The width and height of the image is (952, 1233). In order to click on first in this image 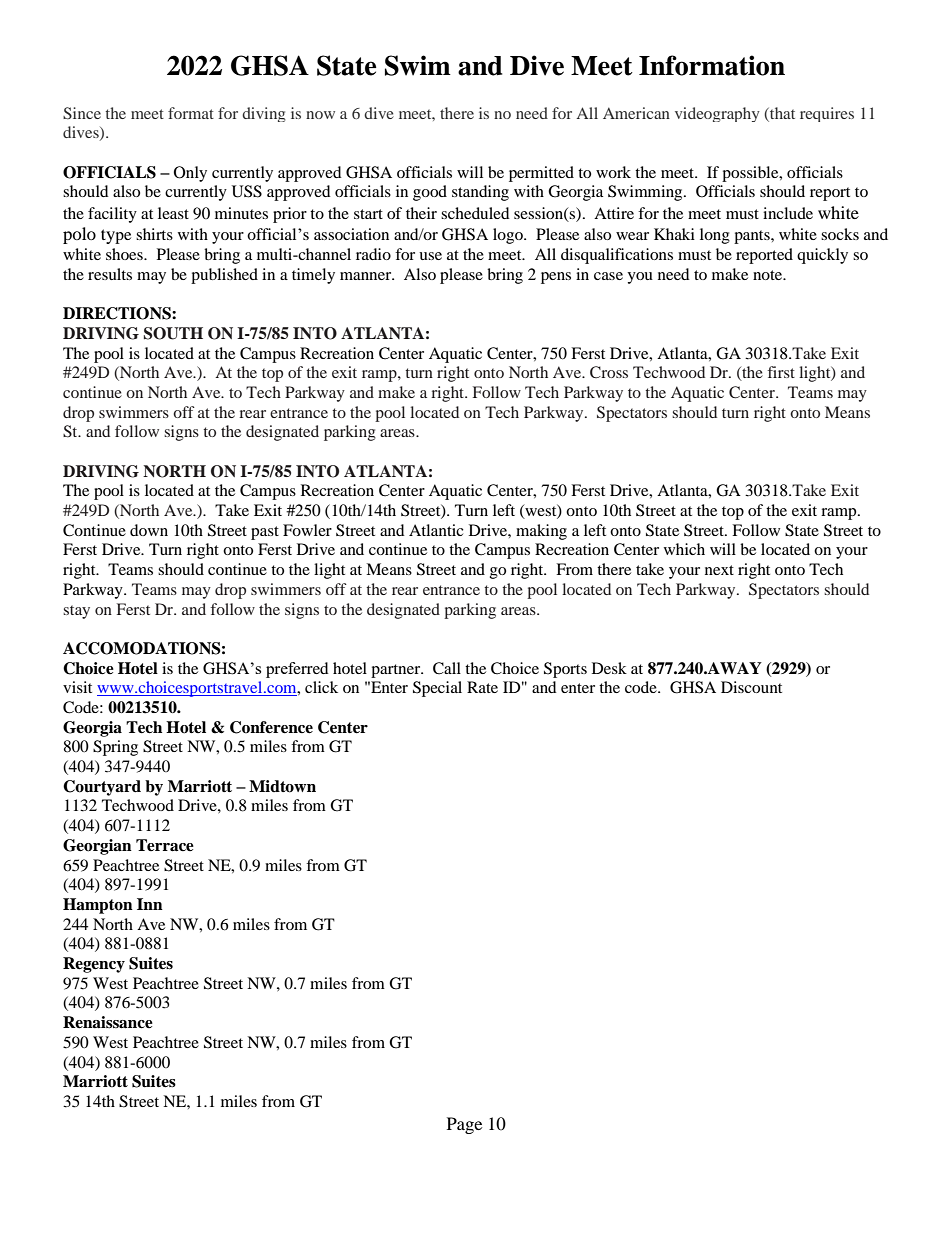, I will do `click(781, 372)`.
